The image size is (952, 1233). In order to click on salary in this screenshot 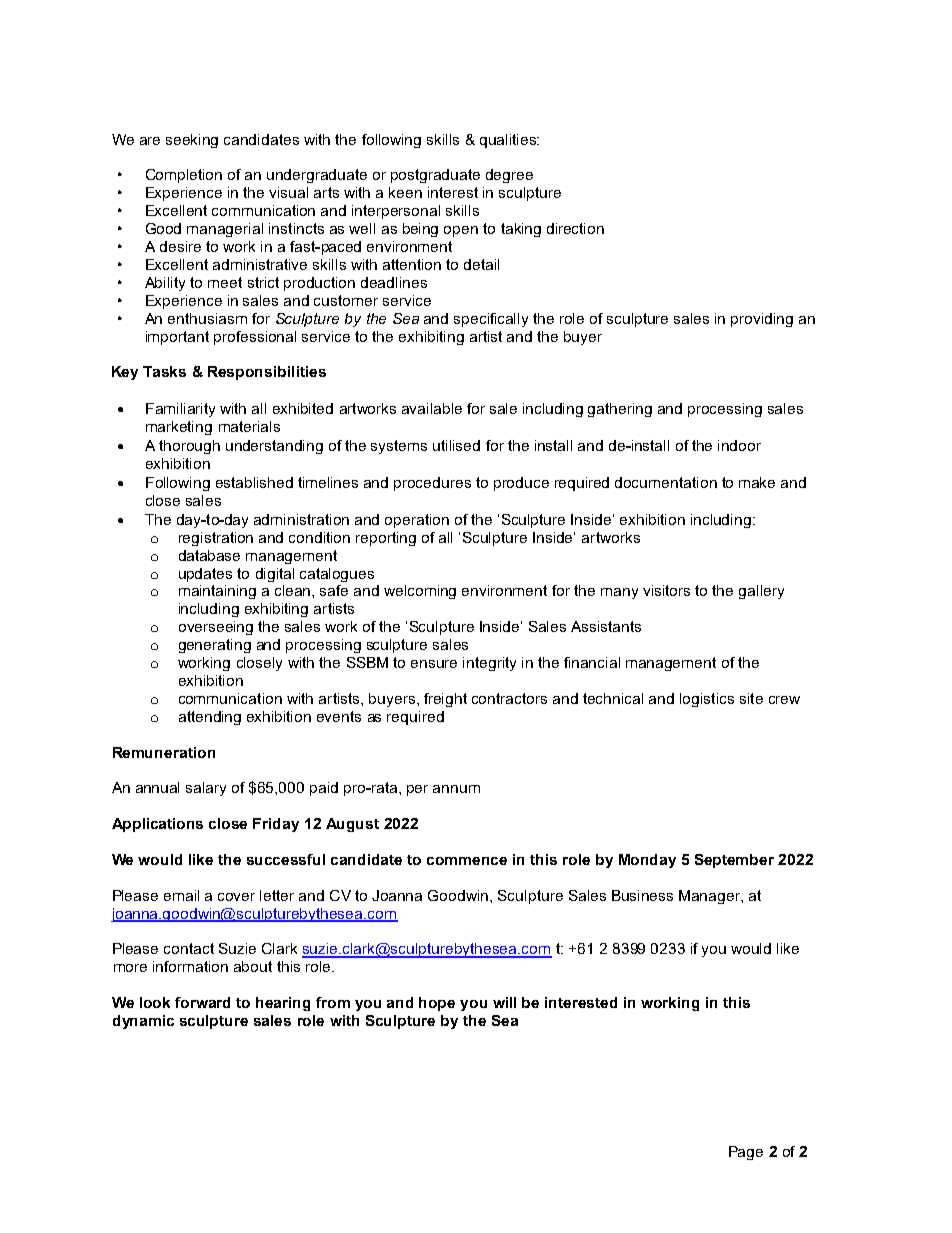, I will do `click(206, 789)`.
